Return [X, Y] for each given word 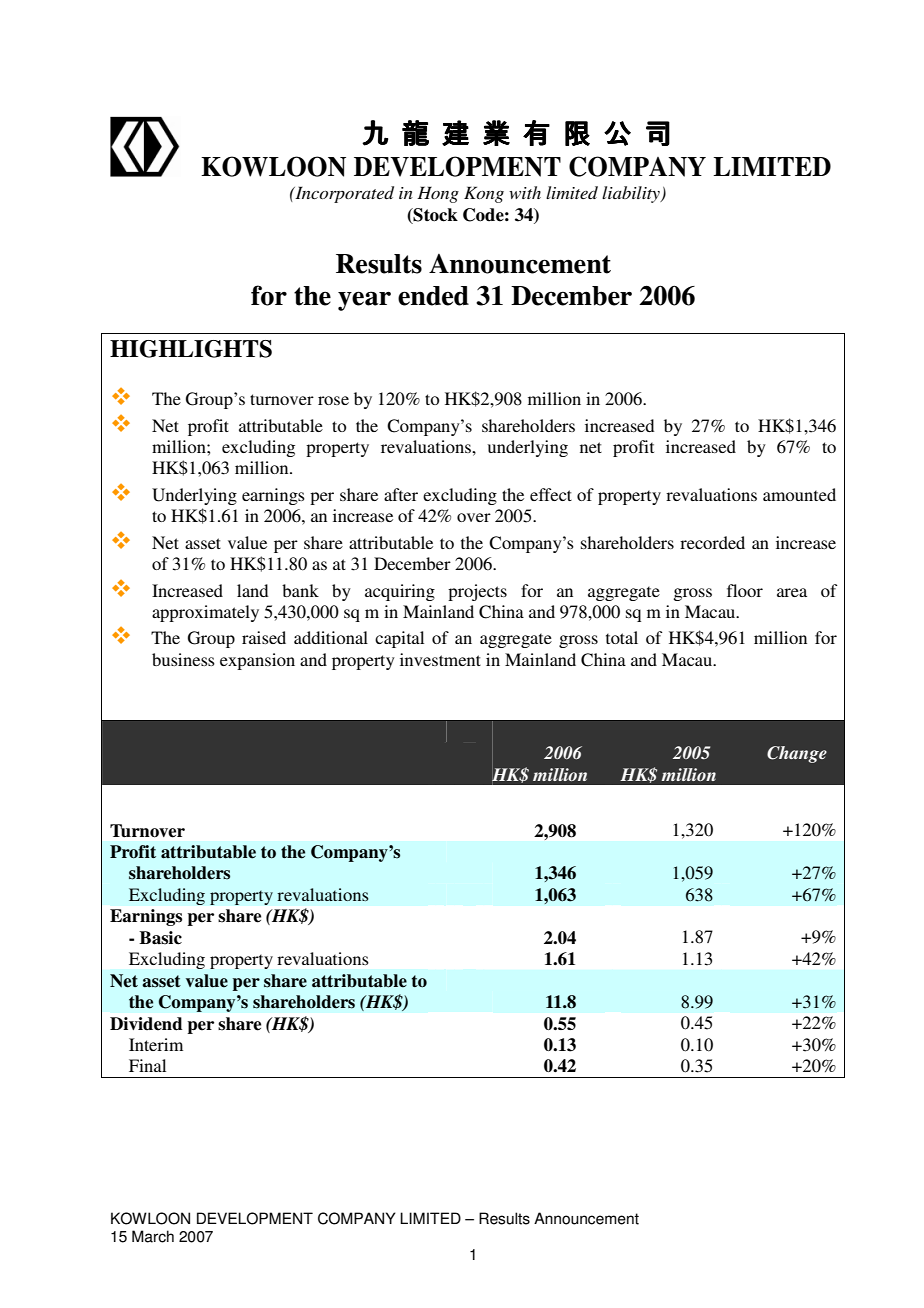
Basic [160, 938]
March [153, 1236]
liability [632, 194]
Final [147, 1065]
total [622, 637]
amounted [799, 494]
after [401, 494]
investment [440, 659]
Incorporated [343, 194]
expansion [257, 661]
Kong [484, 194]
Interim [156, 1044]
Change [797, 754]
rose [333, 400]
